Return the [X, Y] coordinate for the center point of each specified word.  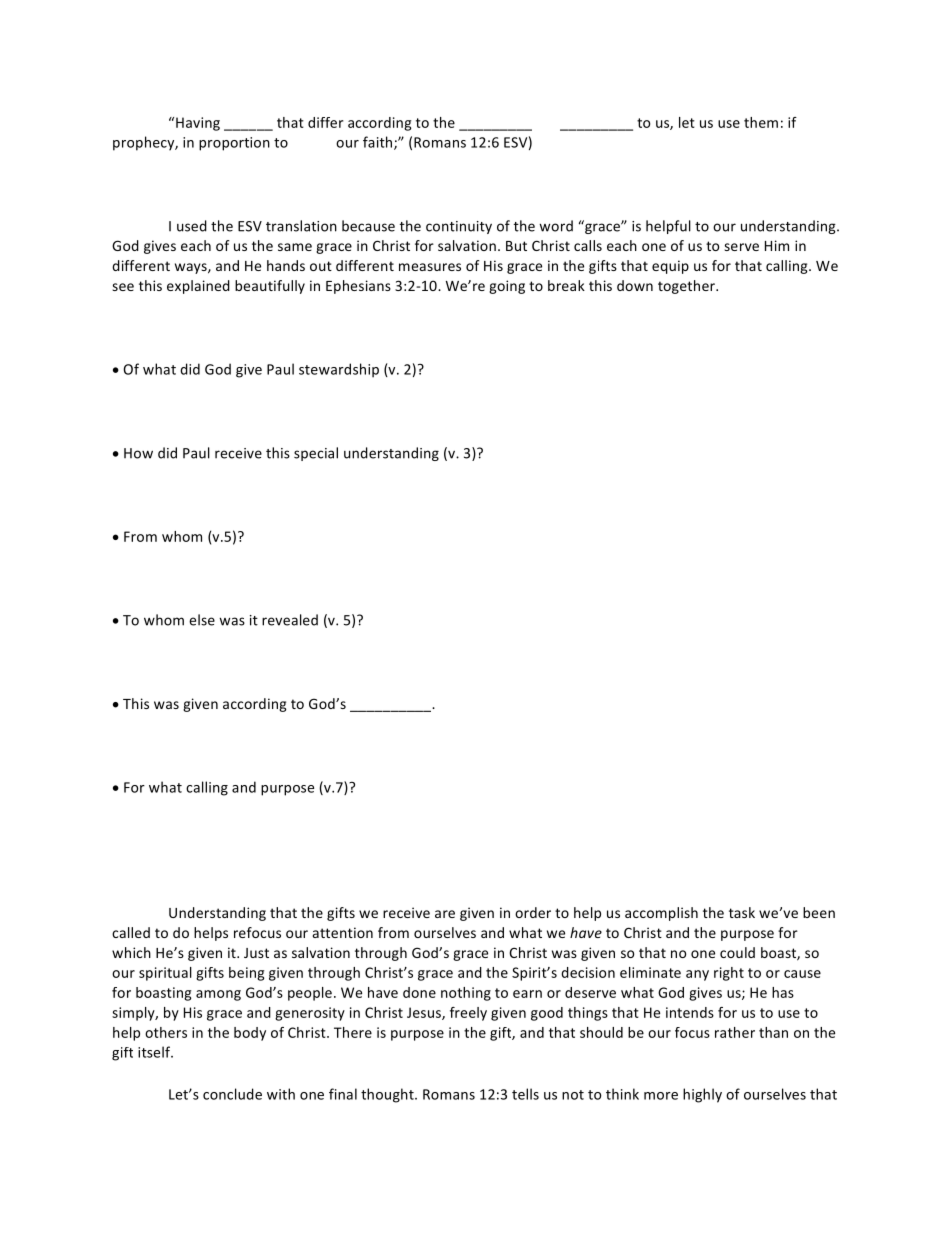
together [688, 287]
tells [525, 1094]
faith [379, 143]
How [138, 453]
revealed [290, 620]
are [445, 914]
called [131, 932]
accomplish [661, 914]
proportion [234, 144]
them [761, 122]
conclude [232, 1094]
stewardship [339, 370]
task [742, 912]
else [202, 620]
